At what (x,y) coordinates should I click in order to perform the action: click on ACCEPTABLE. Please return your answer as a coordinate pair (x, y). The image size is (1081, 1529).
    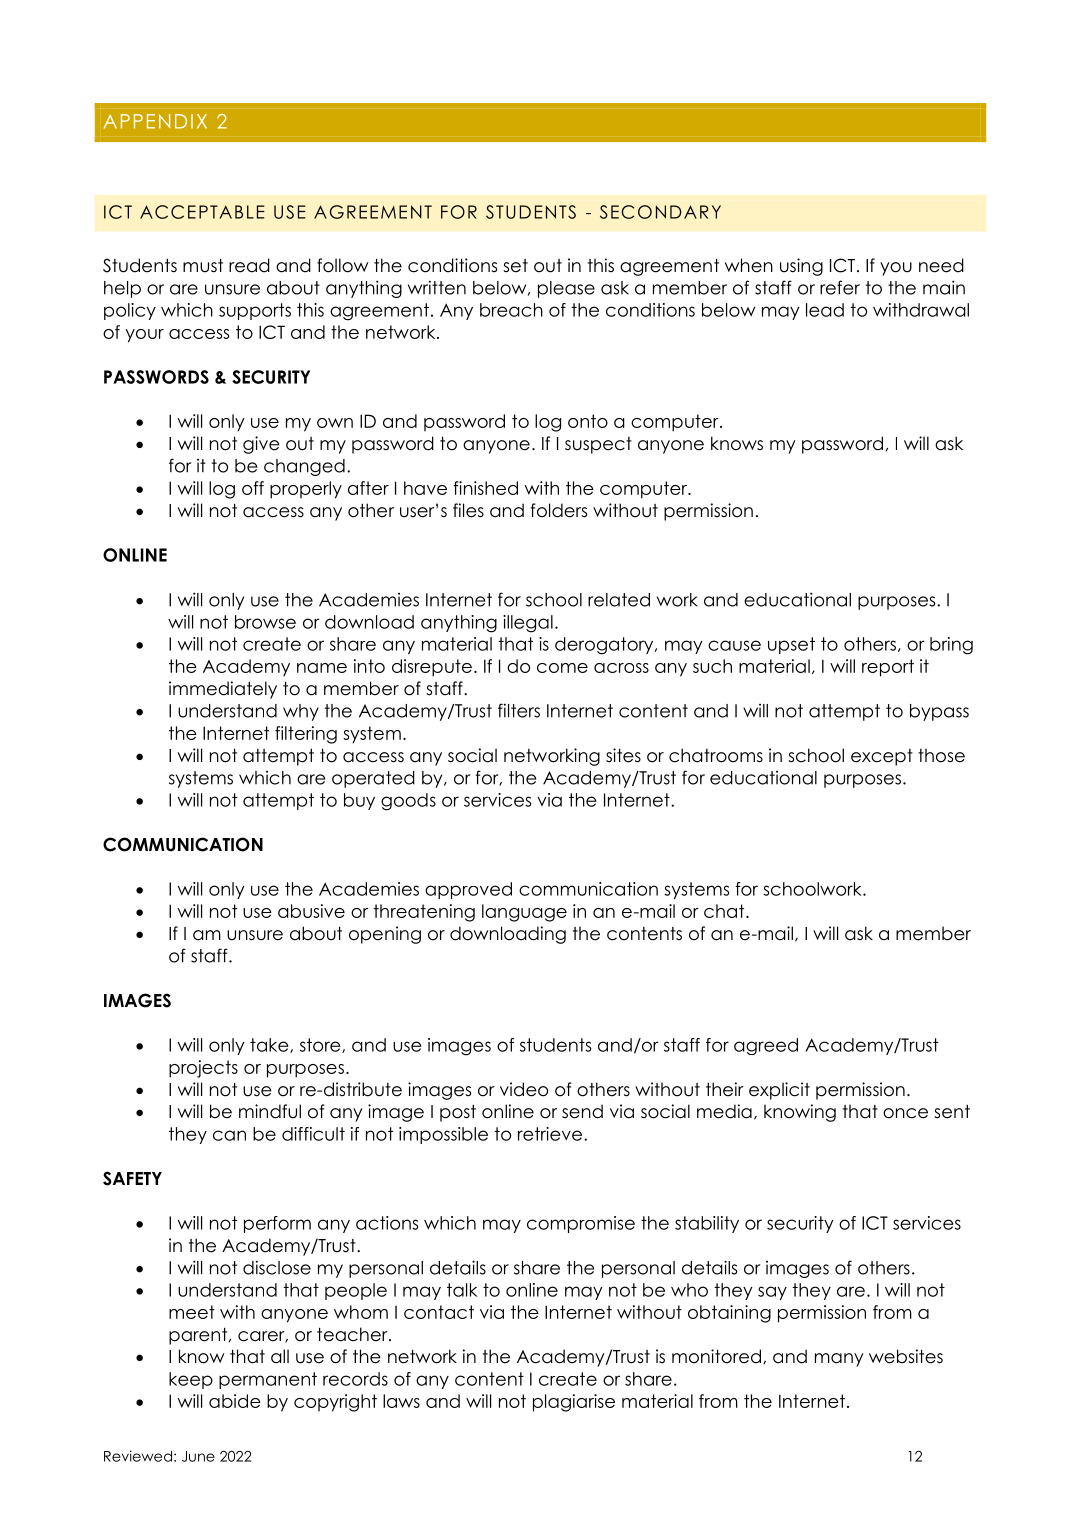
    Looking at the image, I should click on (202, 212).
